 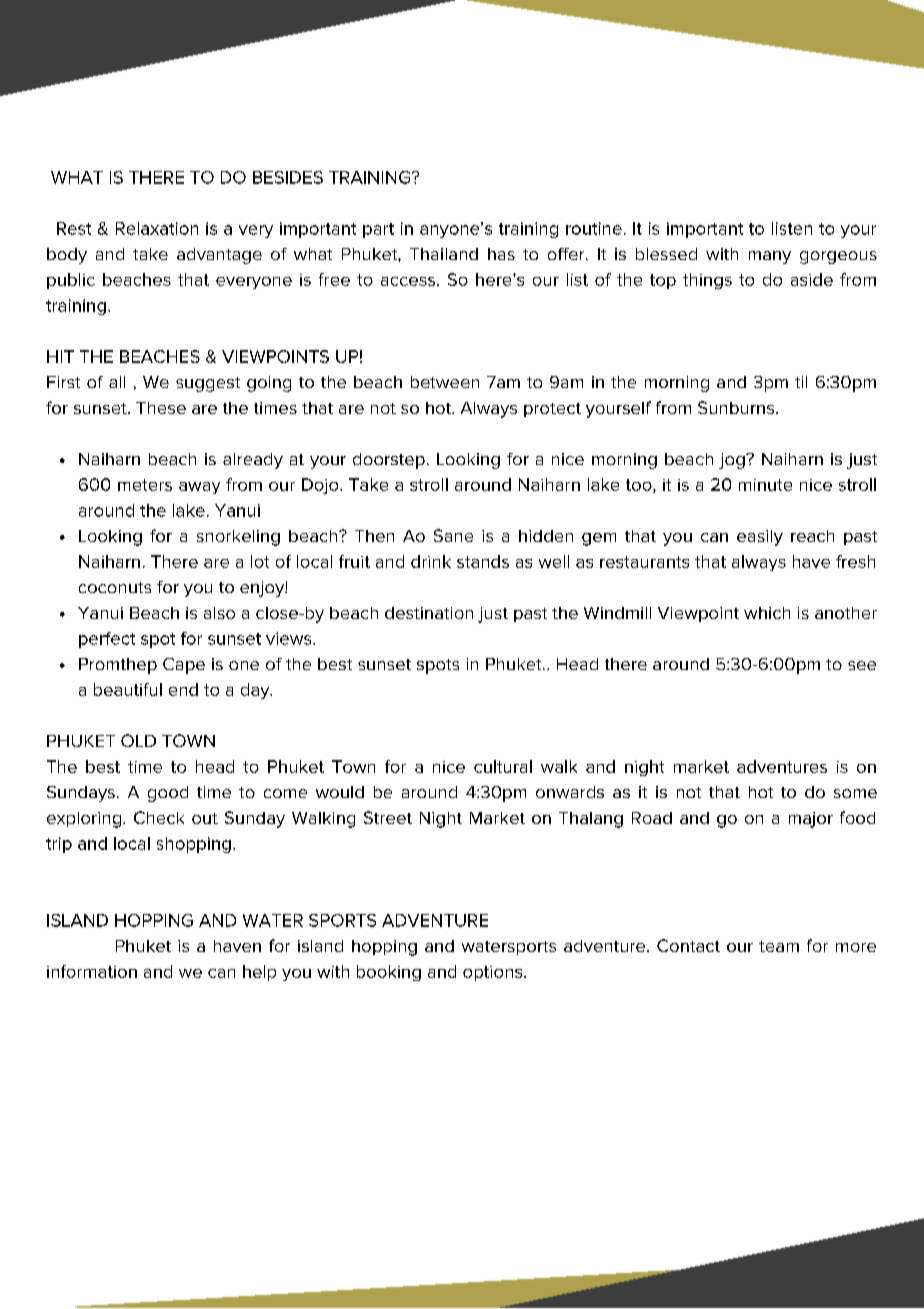 I want to click on OLD, so click(x=138, y=740).
